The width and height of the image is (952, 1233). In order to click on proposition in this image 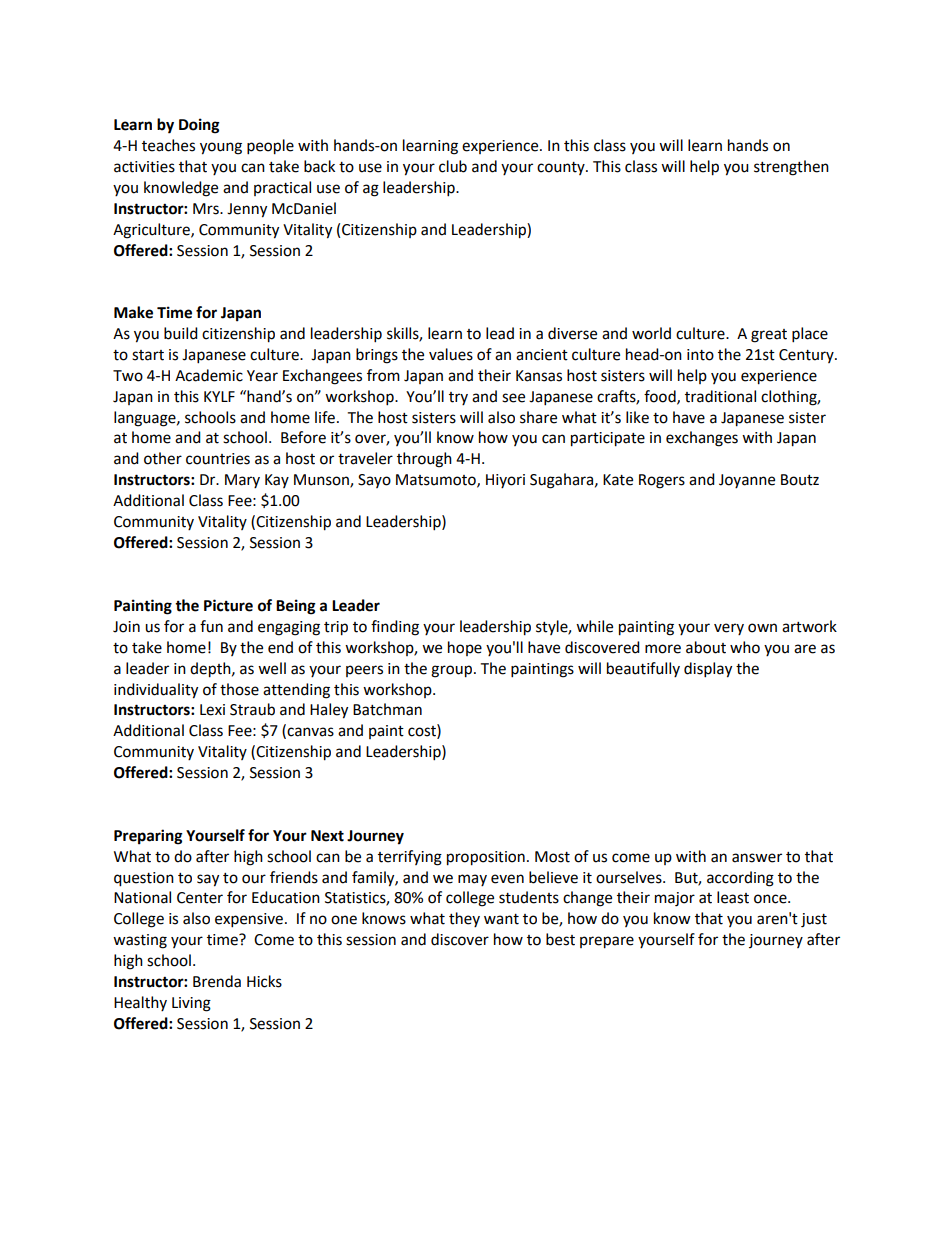, I will do `click(486, 858)`.
